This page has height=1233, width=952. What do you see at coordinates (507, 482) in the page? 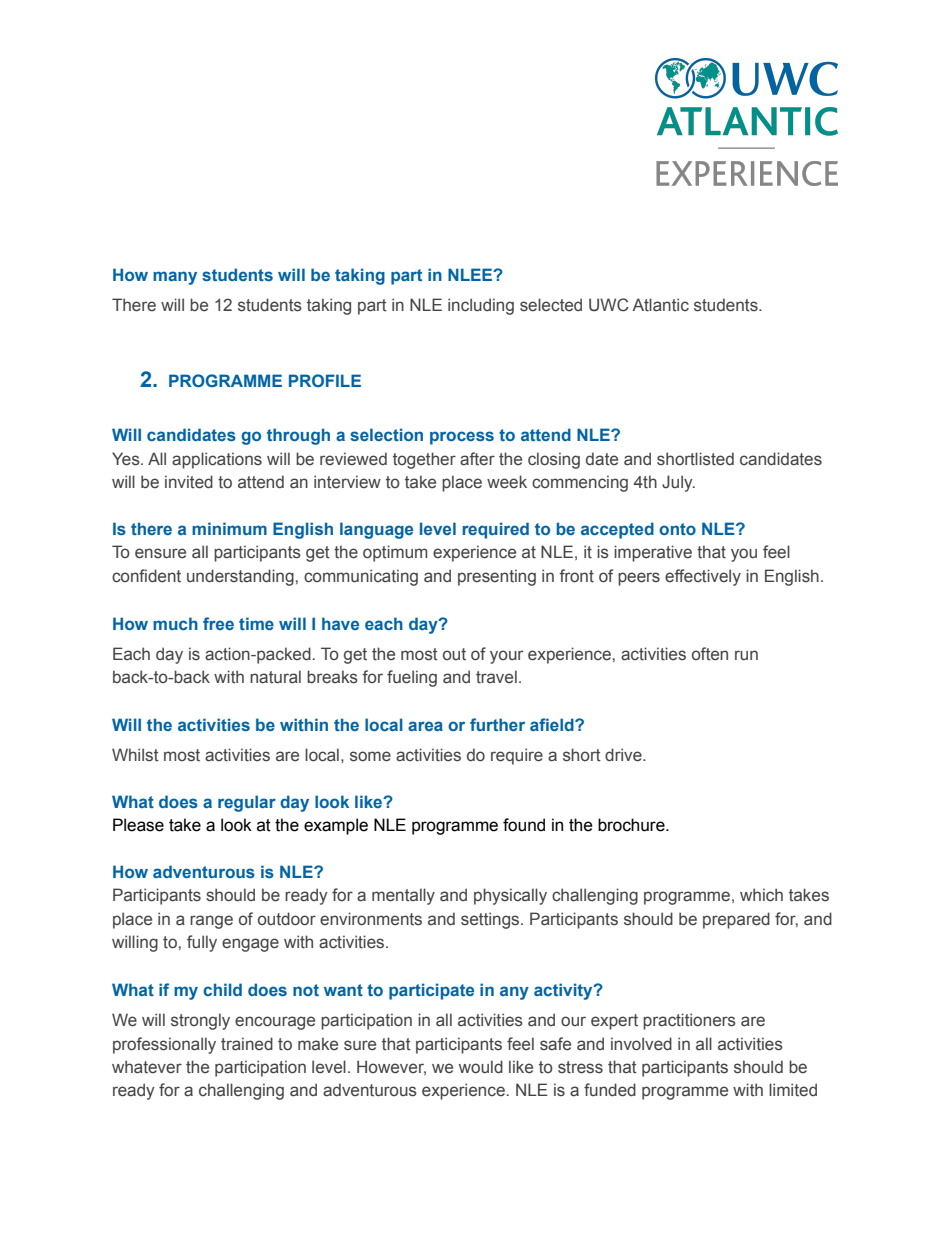
I see `week` at bounding box center [507, 482].
